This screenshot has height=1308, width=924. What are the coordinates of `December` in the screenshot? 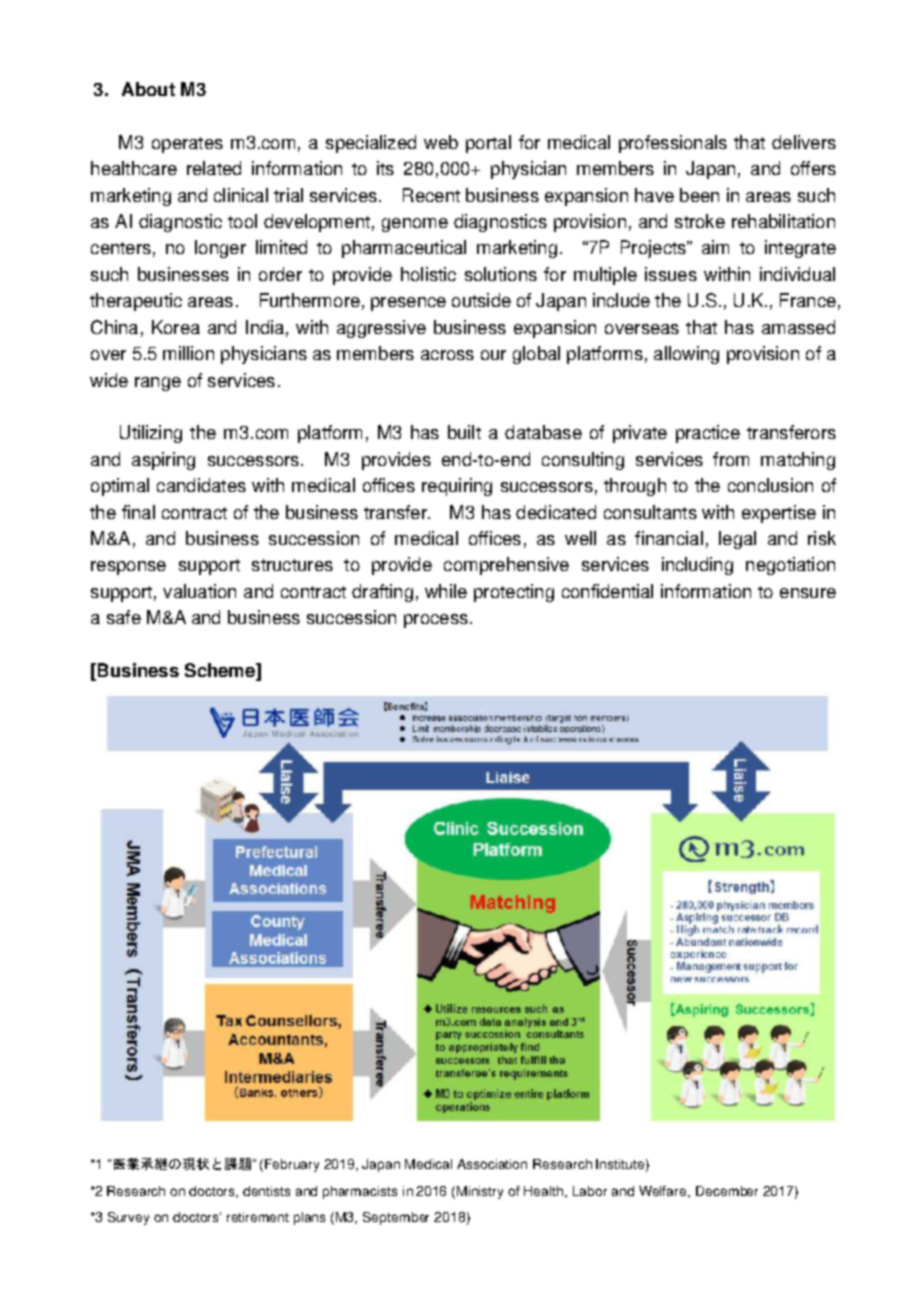 It's located at (727, 1191).
